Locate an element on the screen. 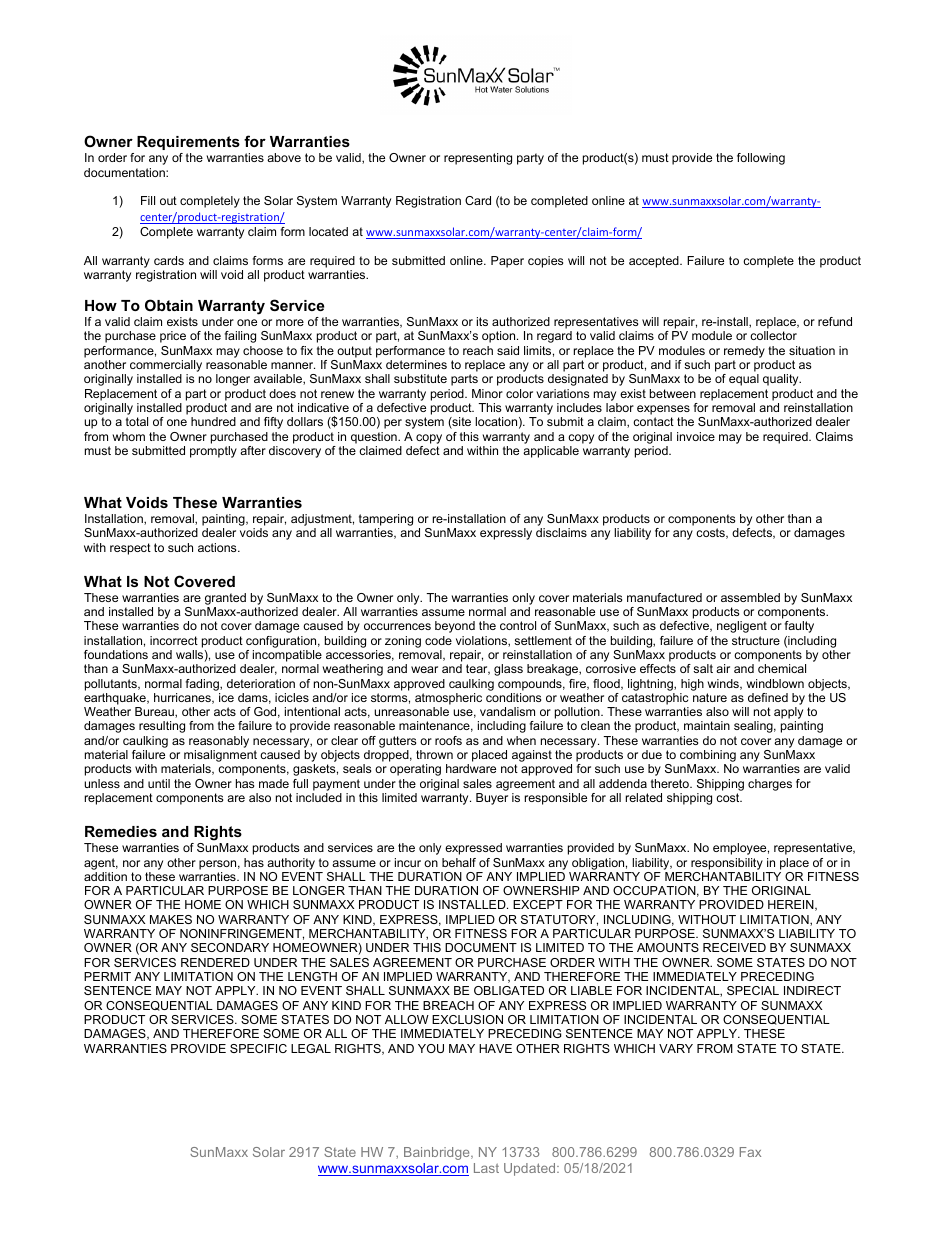 The width and height of the screenshot is (952, 1233). Requirements is located at coordinates (188, 143).
